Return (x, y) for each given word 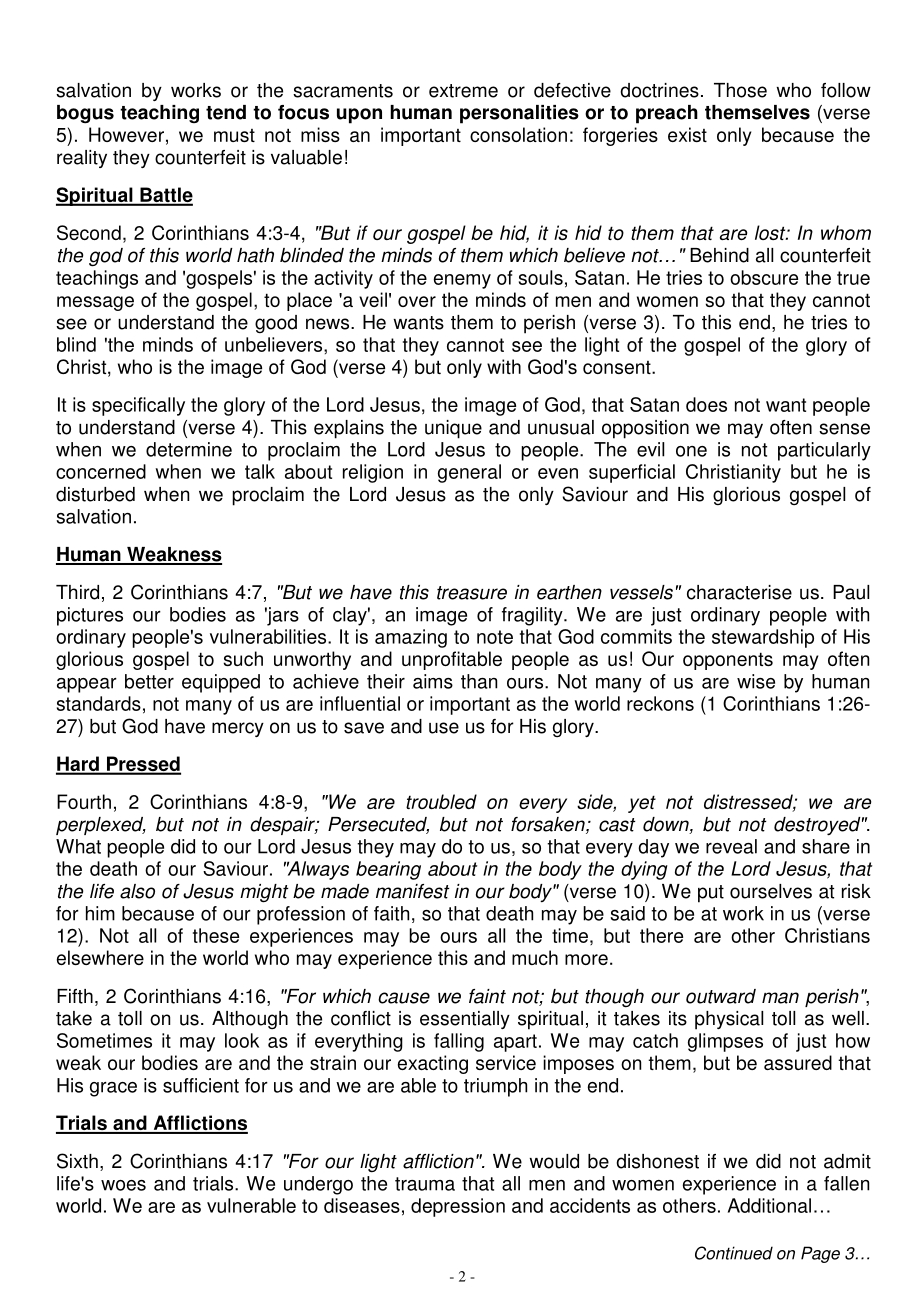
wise (756, 681)
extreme (463, 91)
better (149, 681)
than (479, 681)
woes (123, 1185)
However (126, 134)
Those (740, 90)
